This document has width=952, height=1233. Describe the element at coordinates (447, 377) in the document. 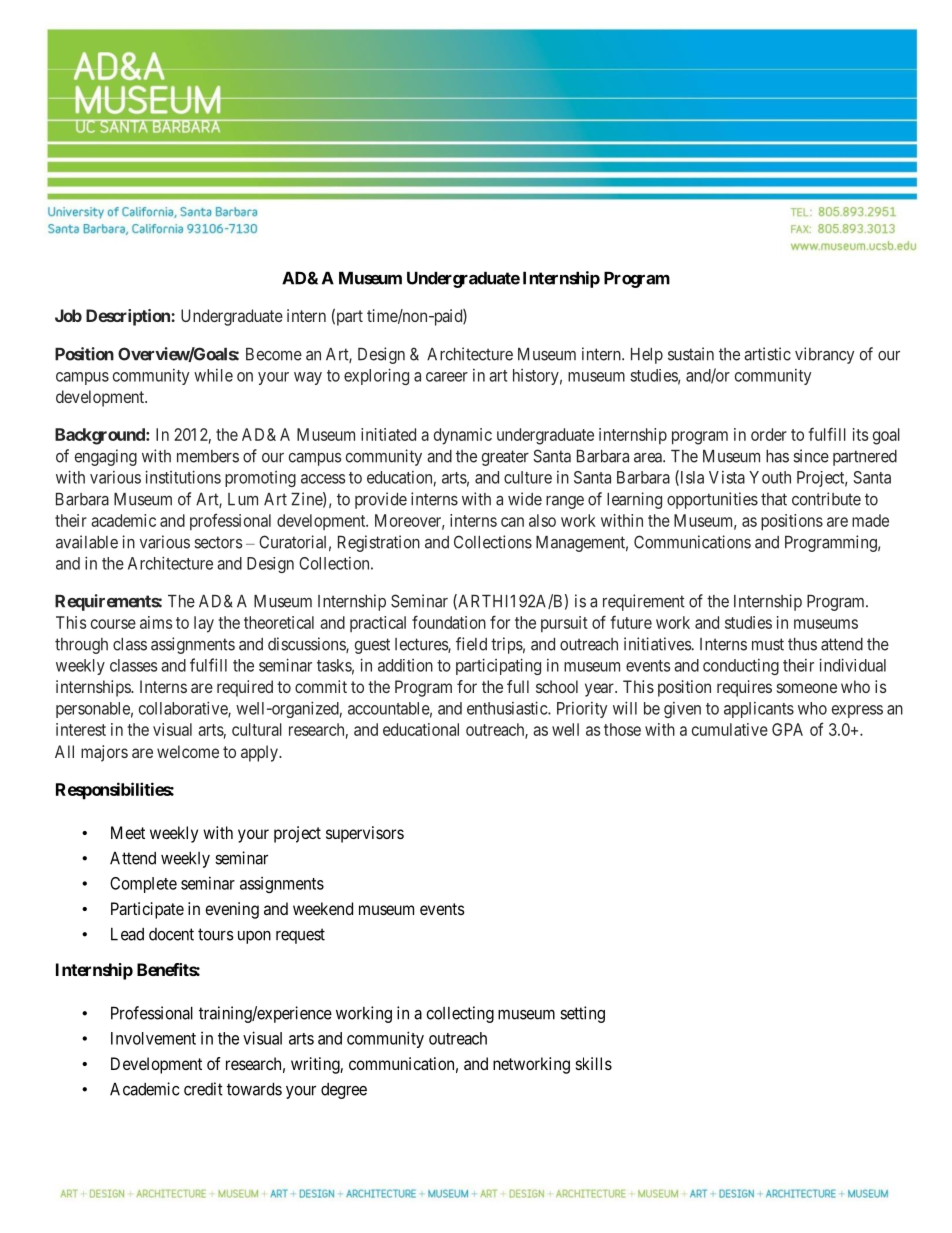

I see `career` at that location.
